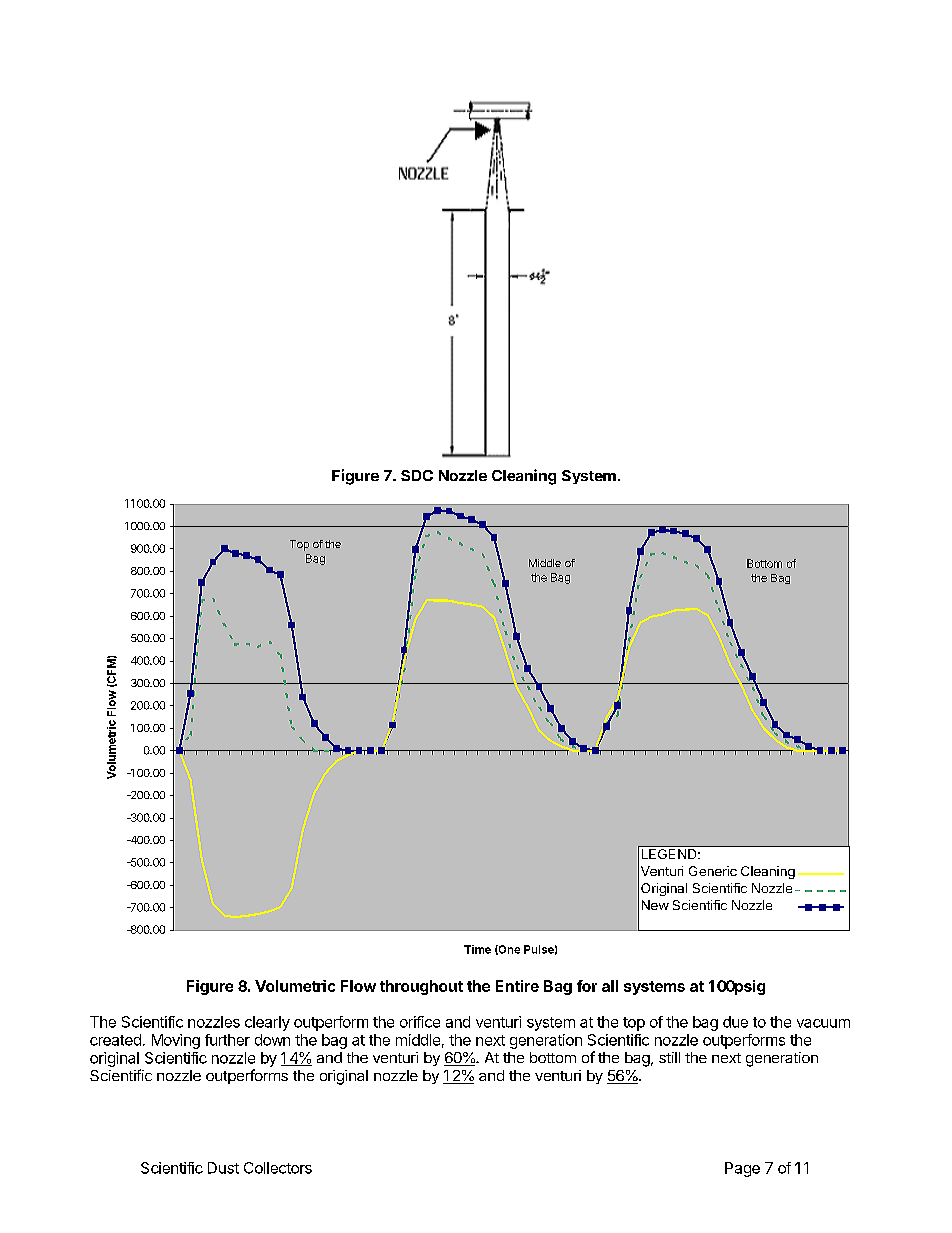  I want to click on clearly, so click(267, 1023).
